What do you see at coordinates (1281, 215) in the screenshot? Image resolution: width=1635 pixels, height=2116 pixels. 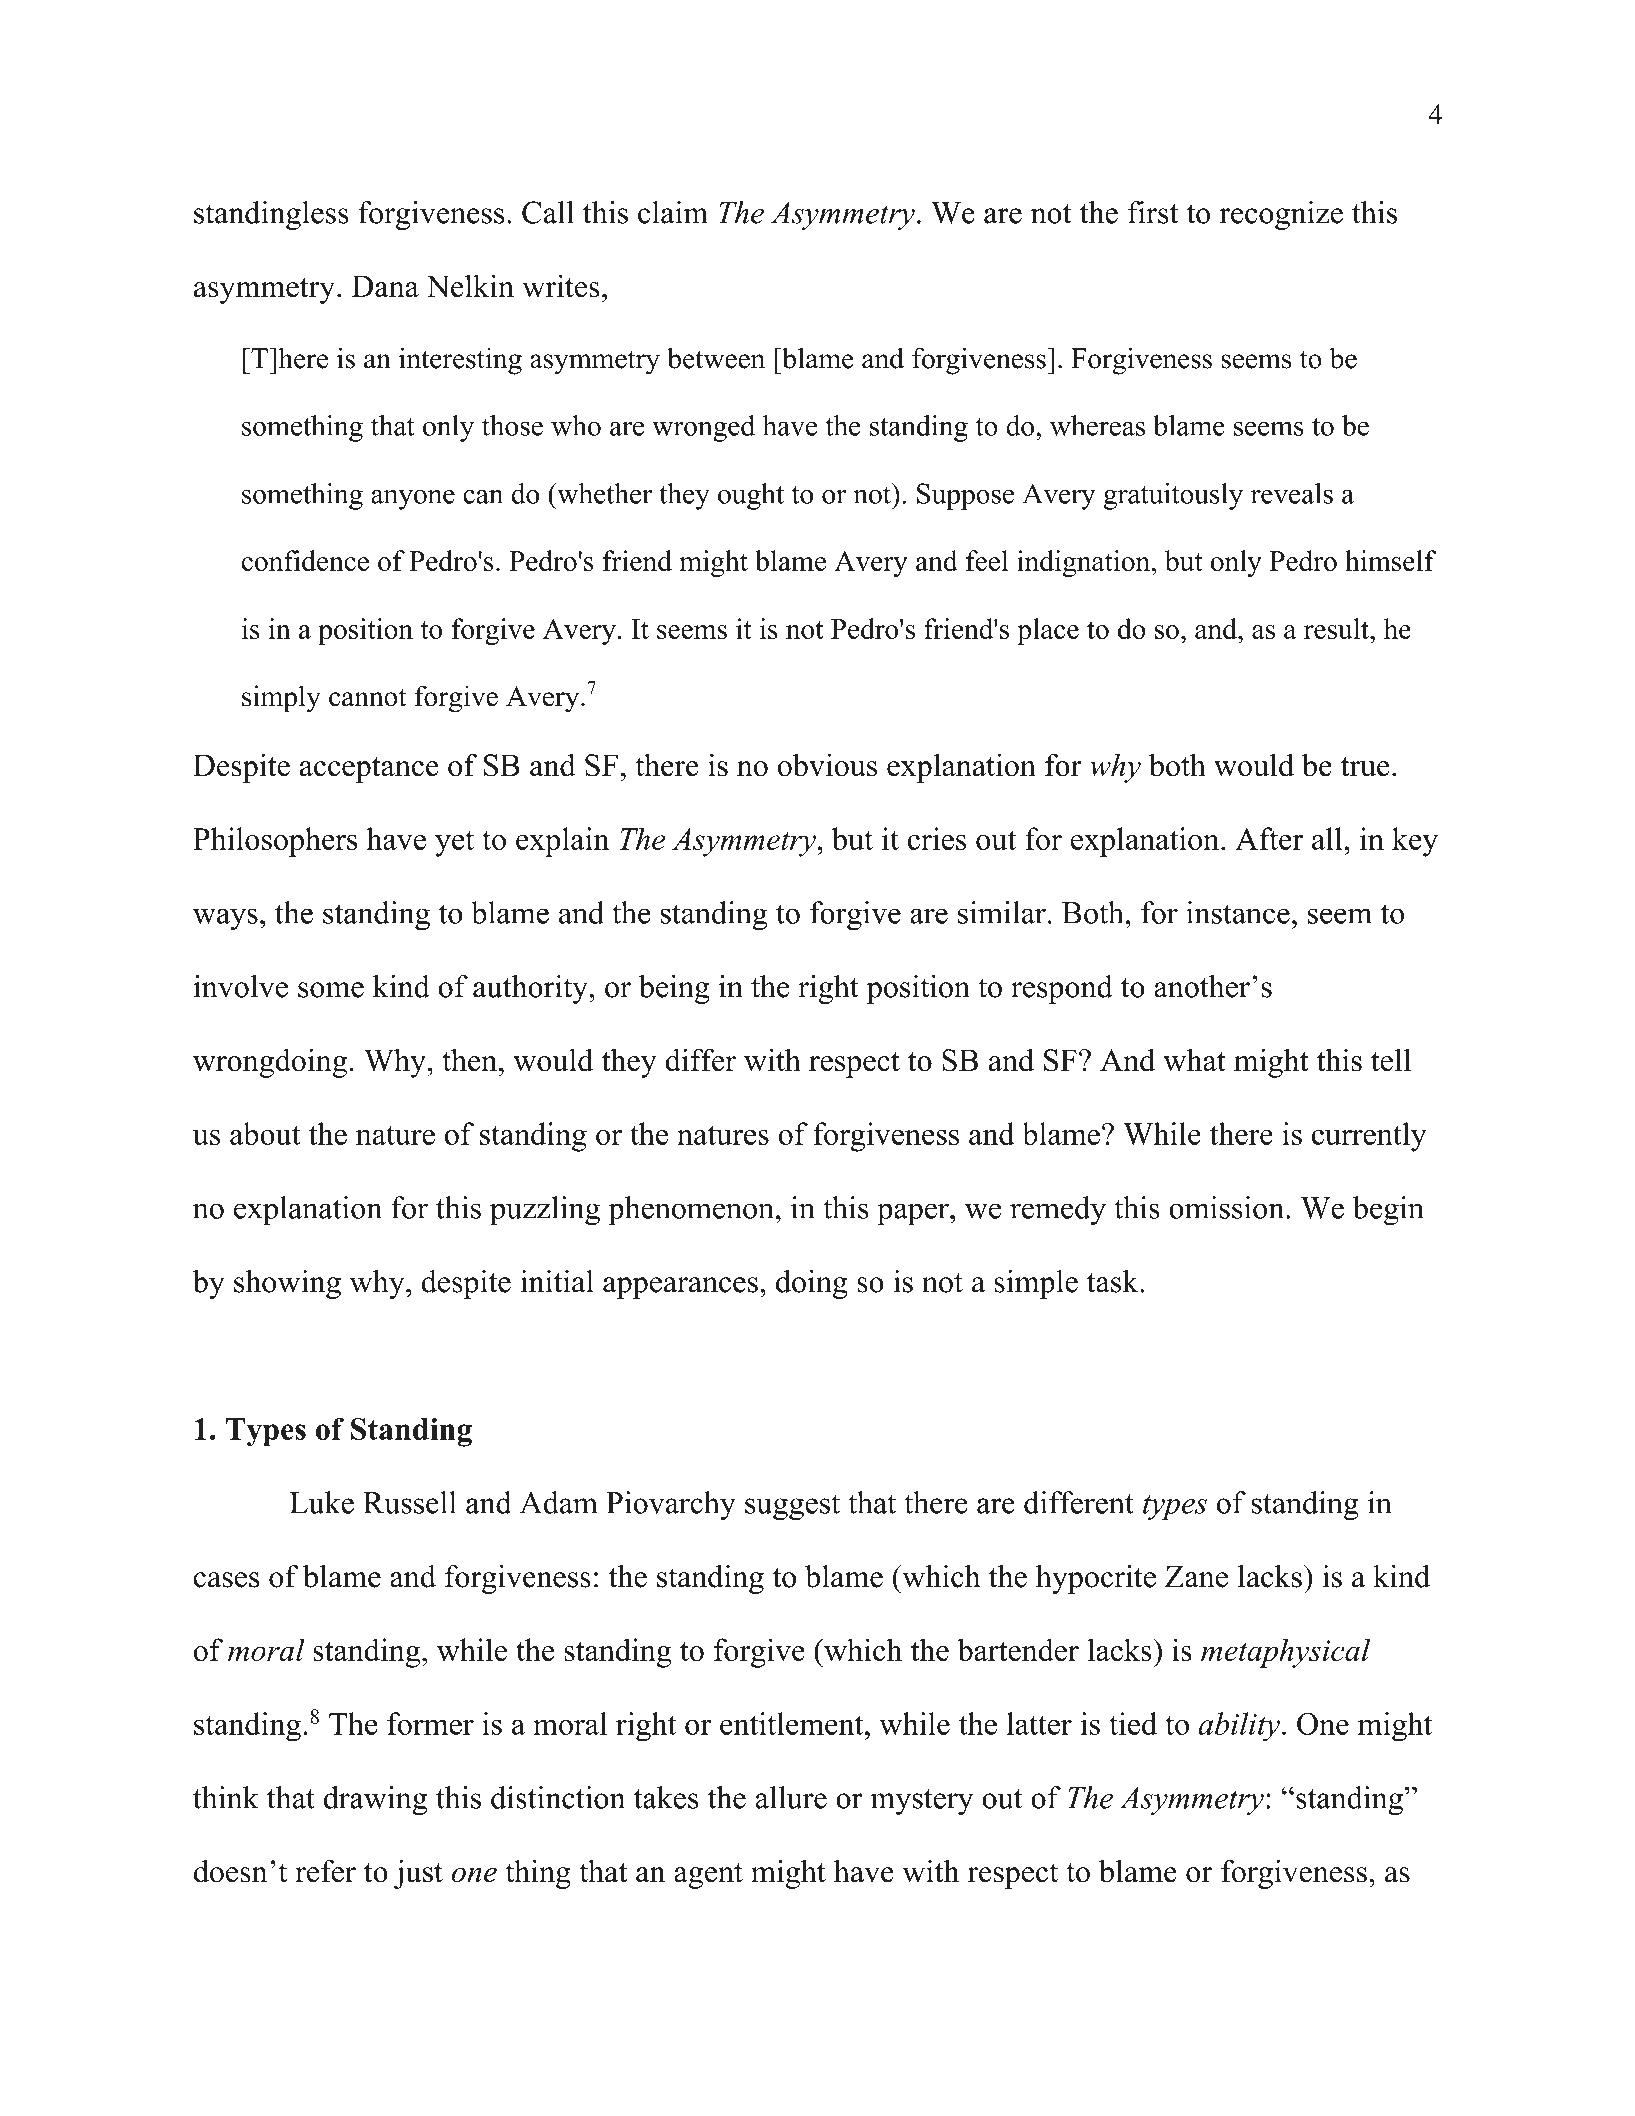 I see `recognize` at bounding box center [1281, 215].
